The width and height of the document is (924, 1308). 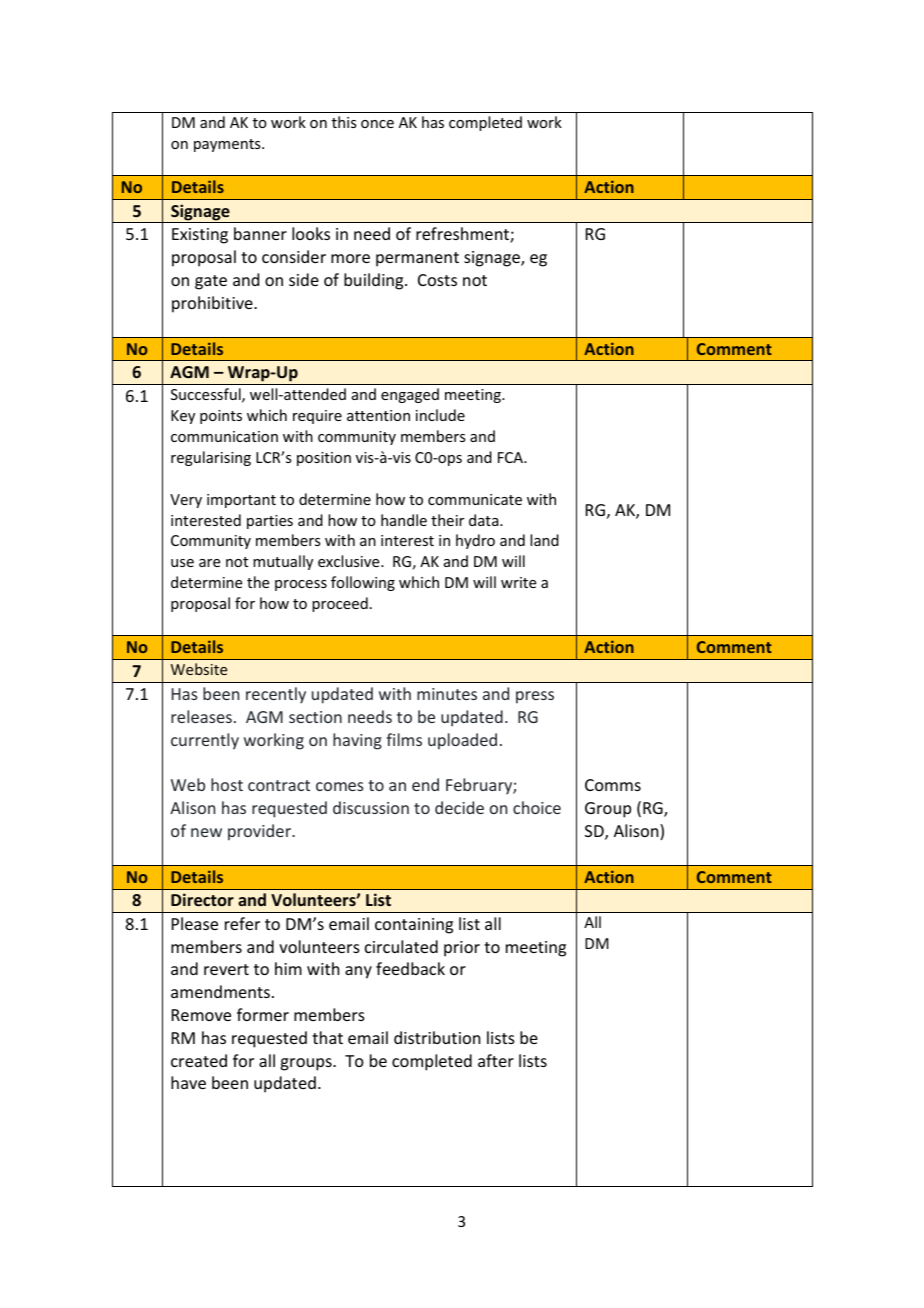 I want to click on Costs, so click(x=437, y=280).
